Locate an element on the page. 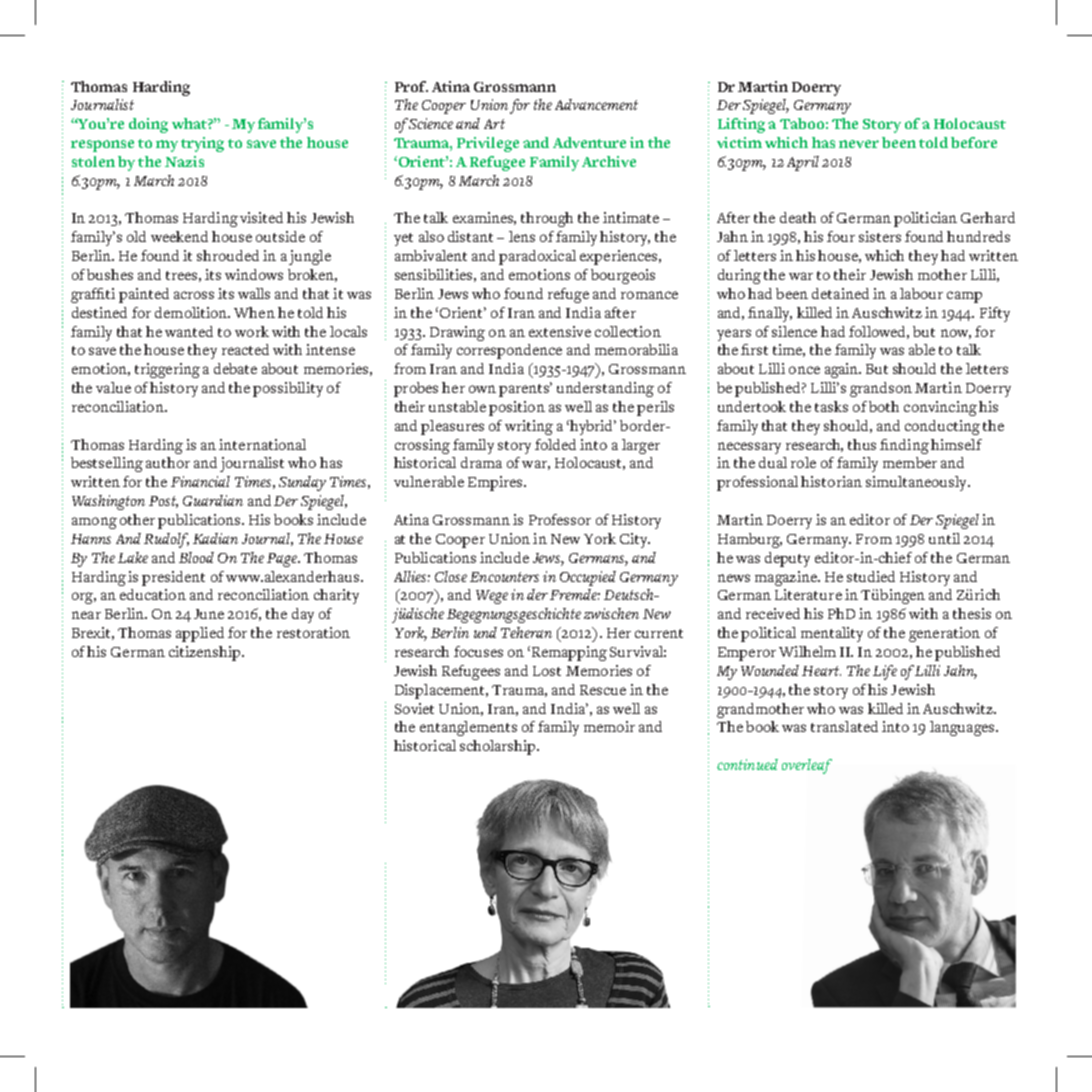  City is located at coordinates (635, 540).
